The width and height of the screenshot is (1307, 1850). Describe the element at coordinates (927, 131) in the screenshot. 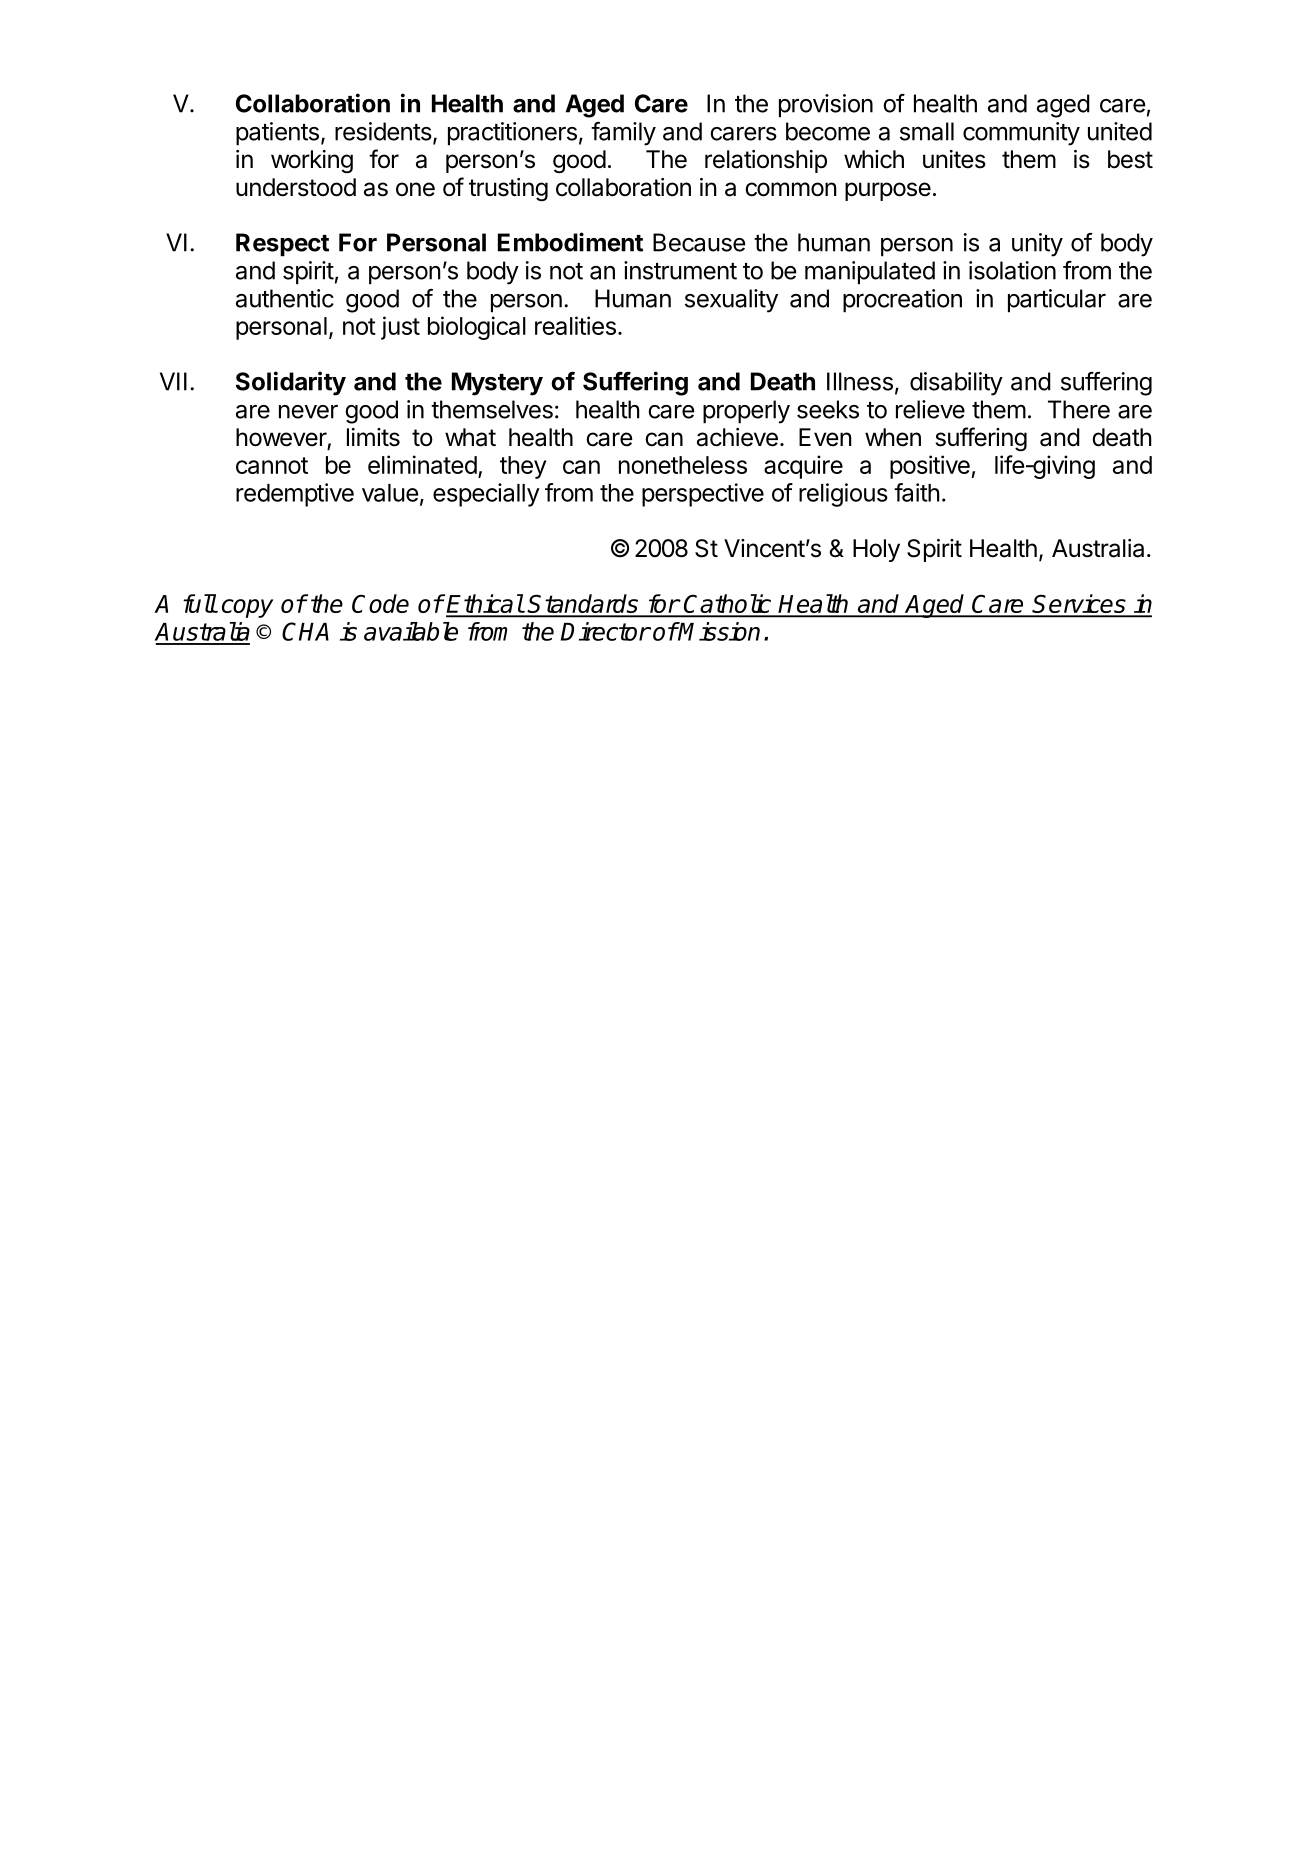

I see `small` at that location.
